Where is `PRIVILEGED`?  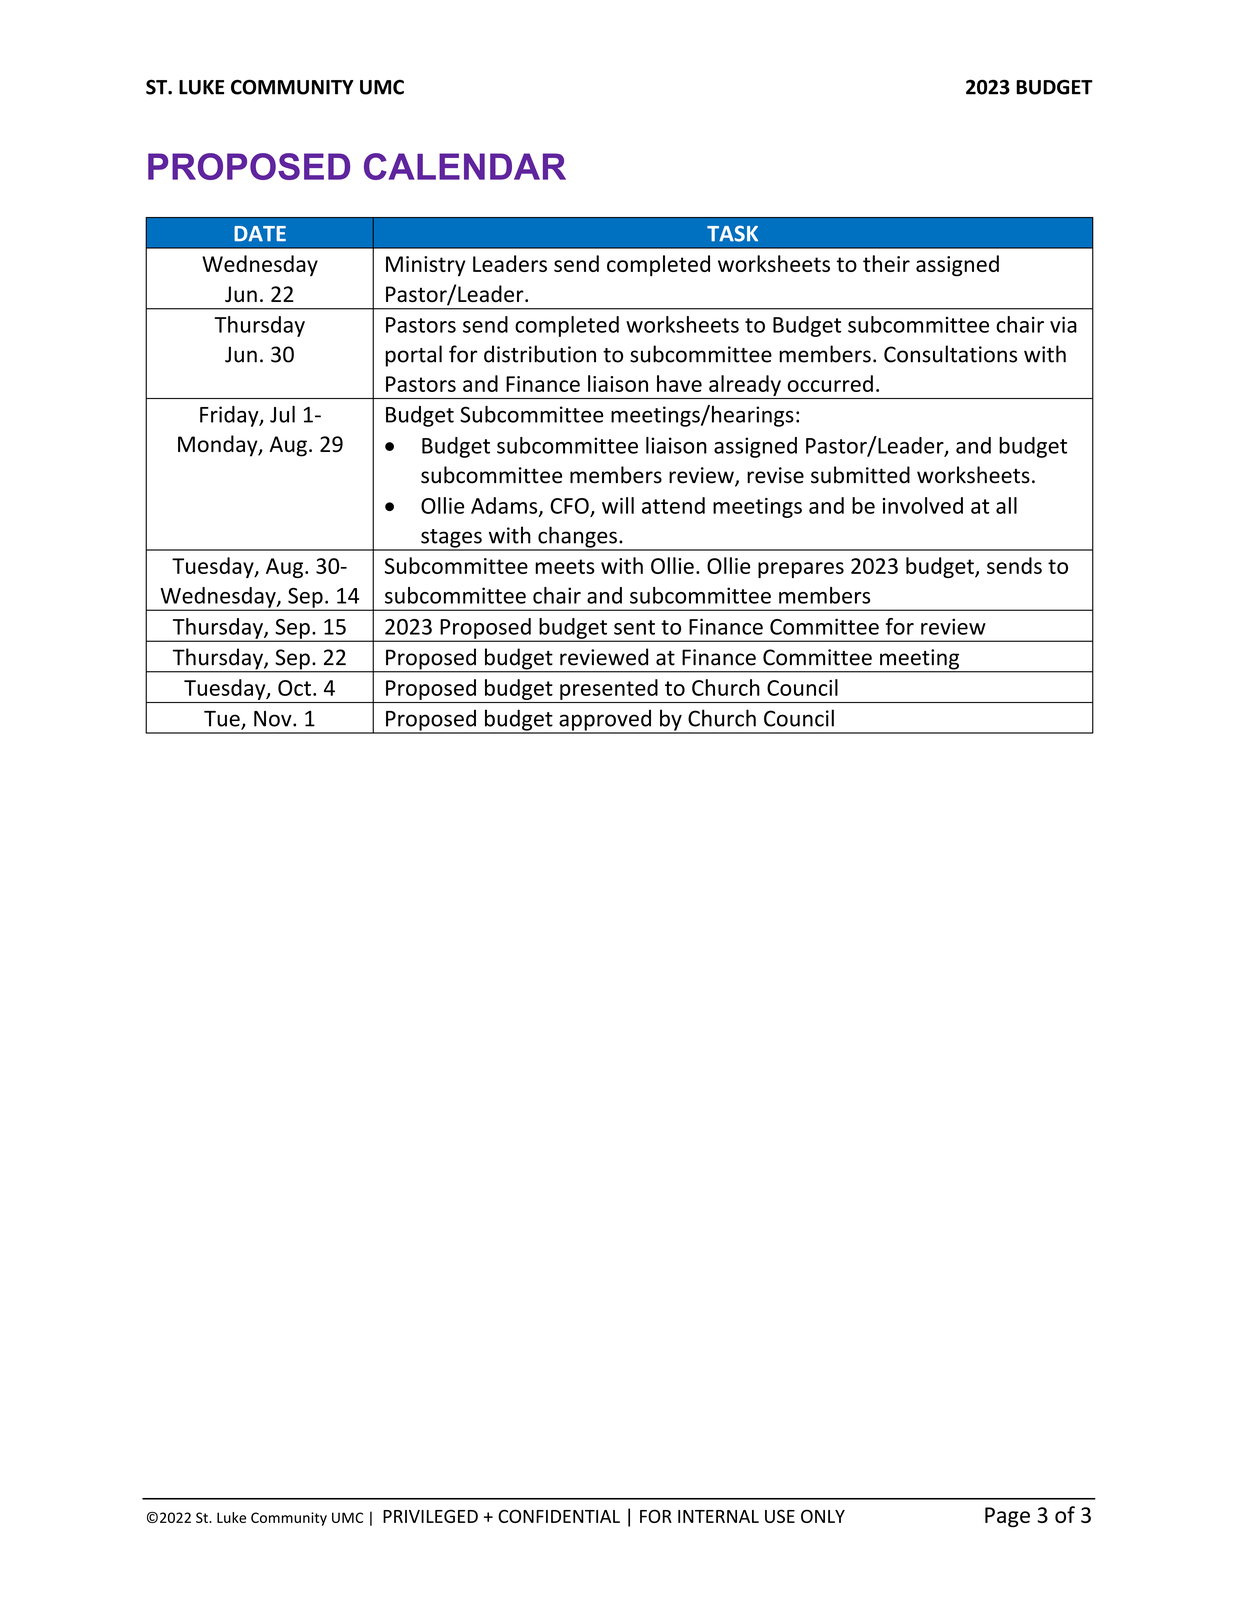
PRIVILEGED is located at coordinates (430, 1516).
